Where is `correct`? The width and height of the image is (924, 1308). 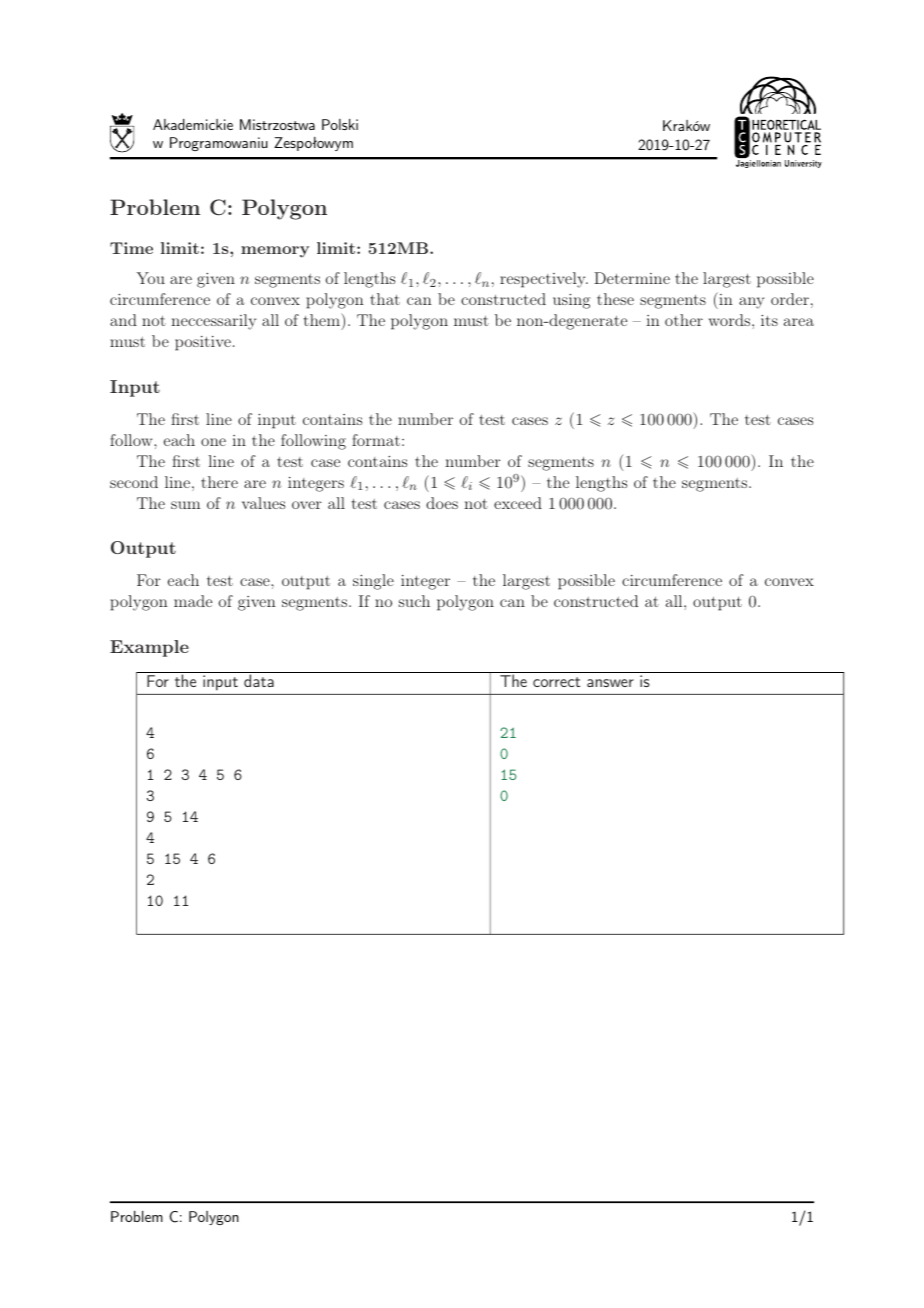 correct is located at coordinates (556, 682).
